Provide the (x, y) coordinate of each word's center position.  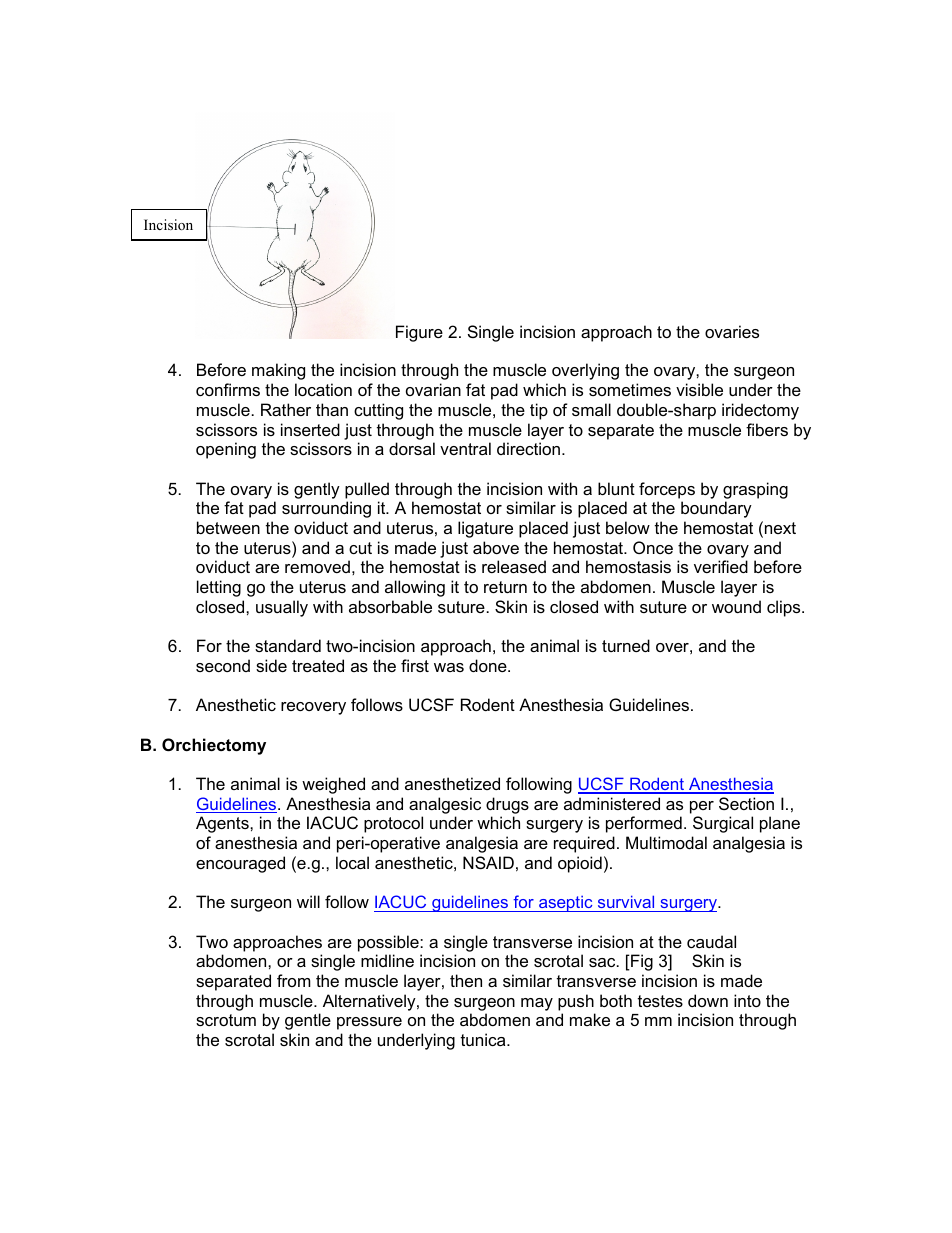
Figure (419, 333)
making (278, 371)
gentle (308, 1021)
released (514, 566)
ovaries (732, 331)
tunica (484, 1039)
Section (746, 803)
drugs (507, 805)
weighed (333, 785)
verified (721, 566)
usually (282, 608)
